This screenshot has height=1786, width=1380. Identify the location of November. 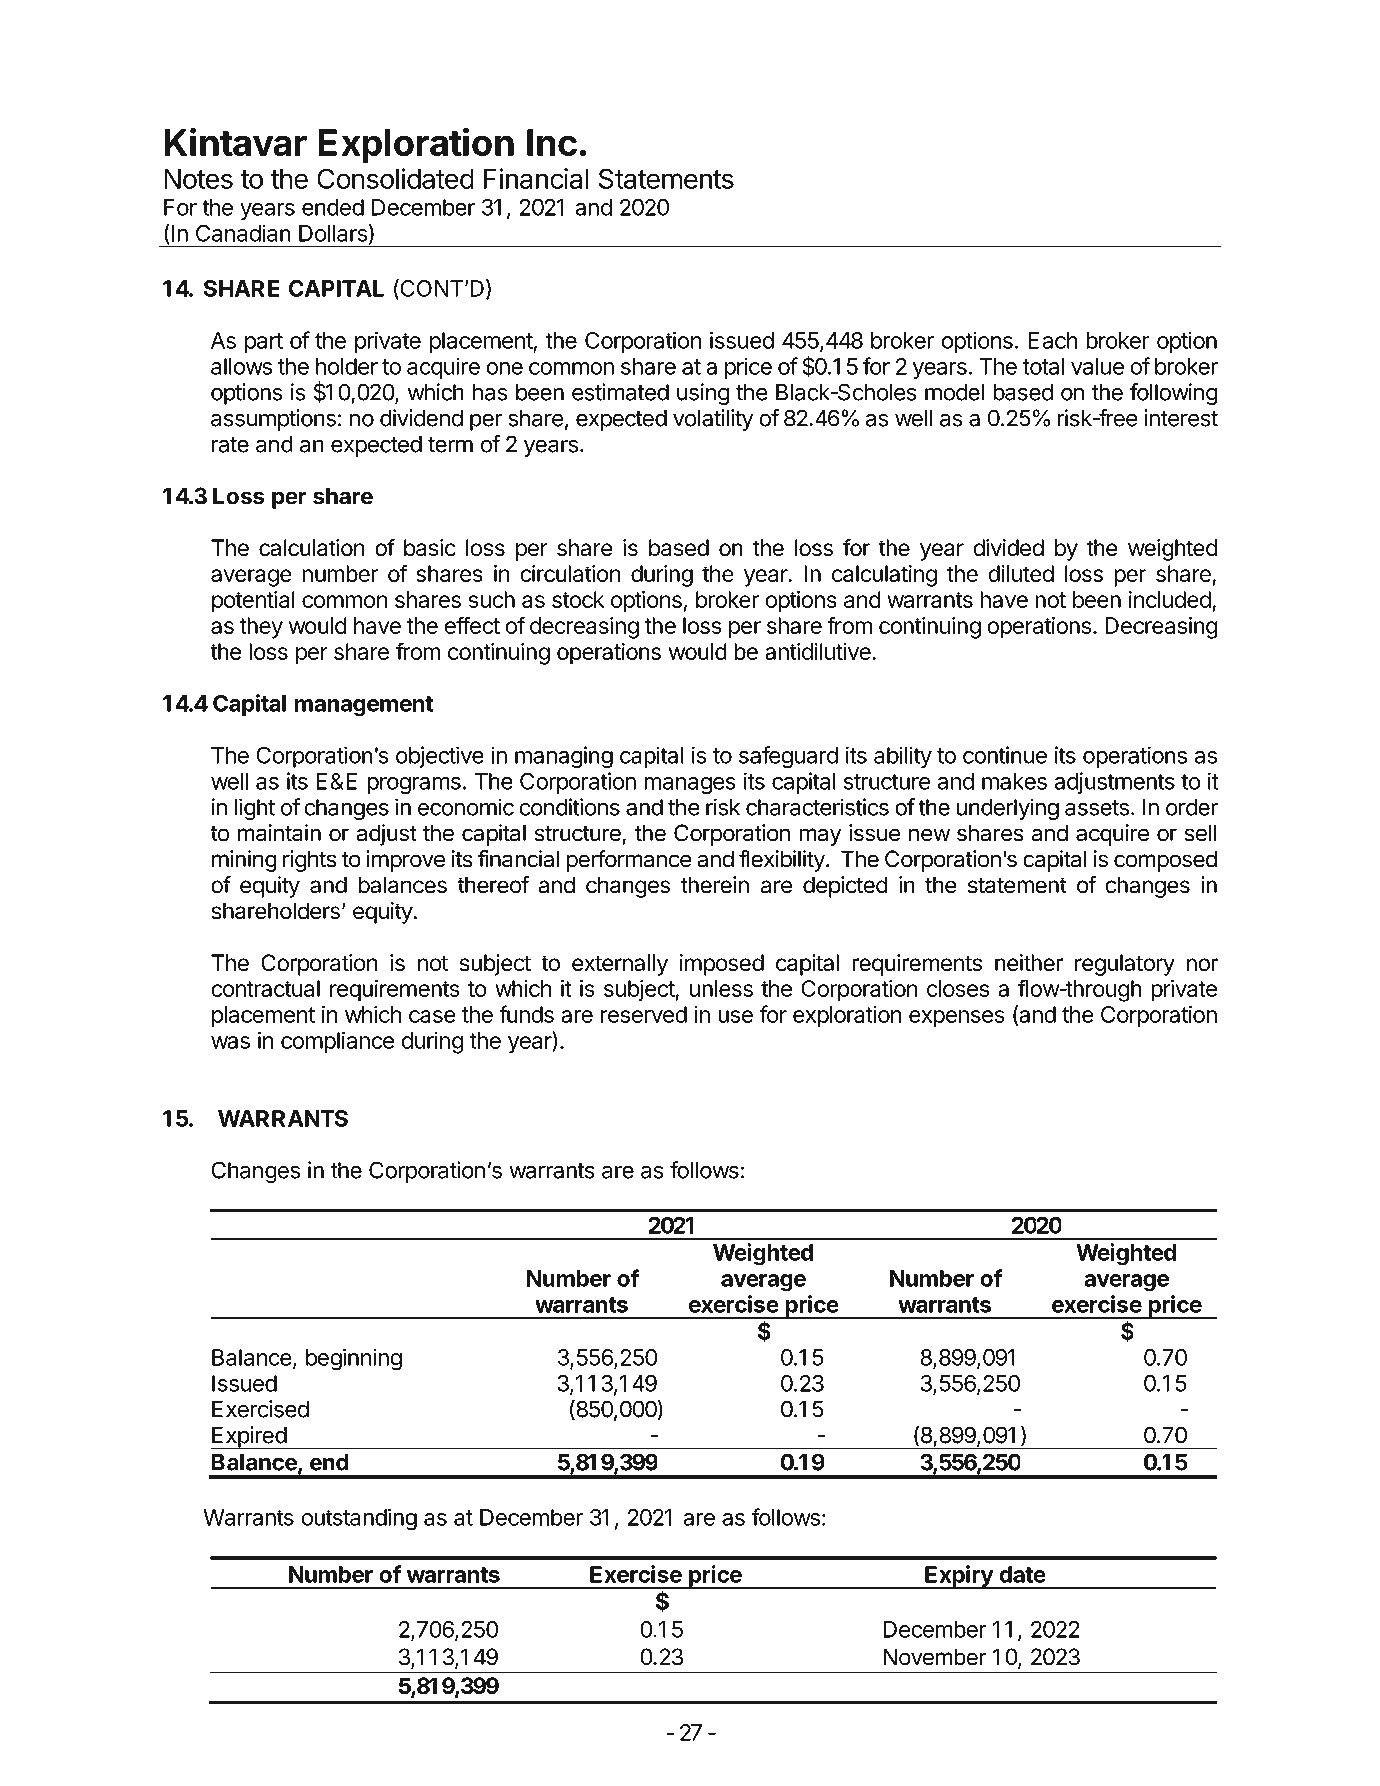
(935, 1657).
